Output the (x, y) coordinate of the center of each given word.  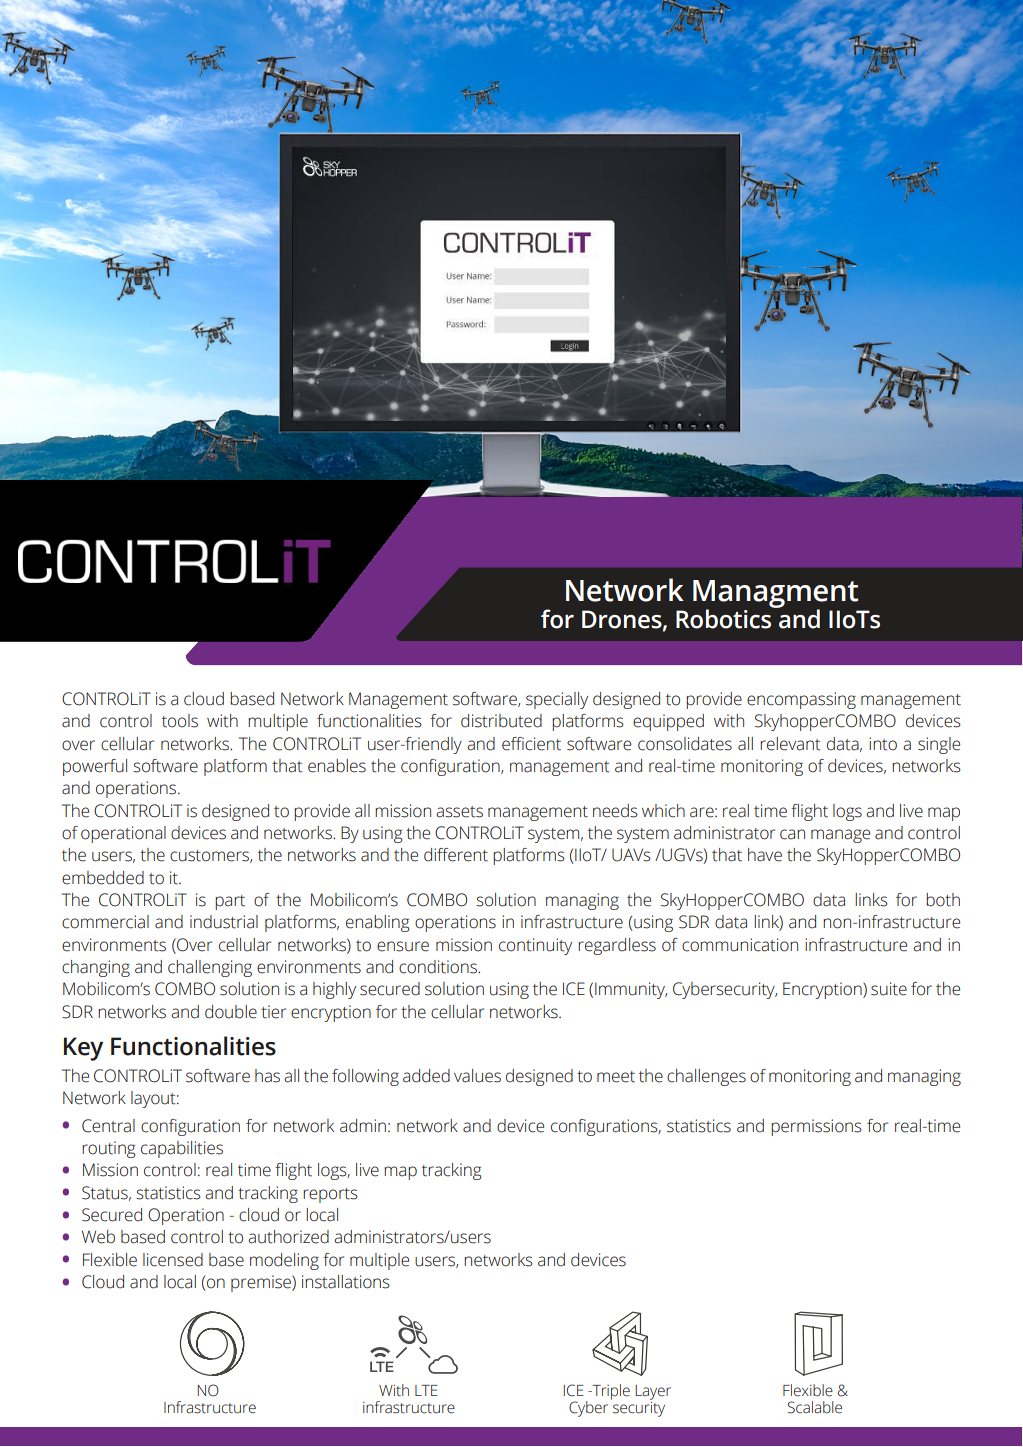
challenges (706, 1077)
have (765, 855)
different (456, 855)
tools (180, 721)
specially (557, 700)
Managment (775, 595)
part (230, 902)
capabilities (182, 1149)
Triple (610, 1392)
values (477, 1076)
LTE (426, 1390)
